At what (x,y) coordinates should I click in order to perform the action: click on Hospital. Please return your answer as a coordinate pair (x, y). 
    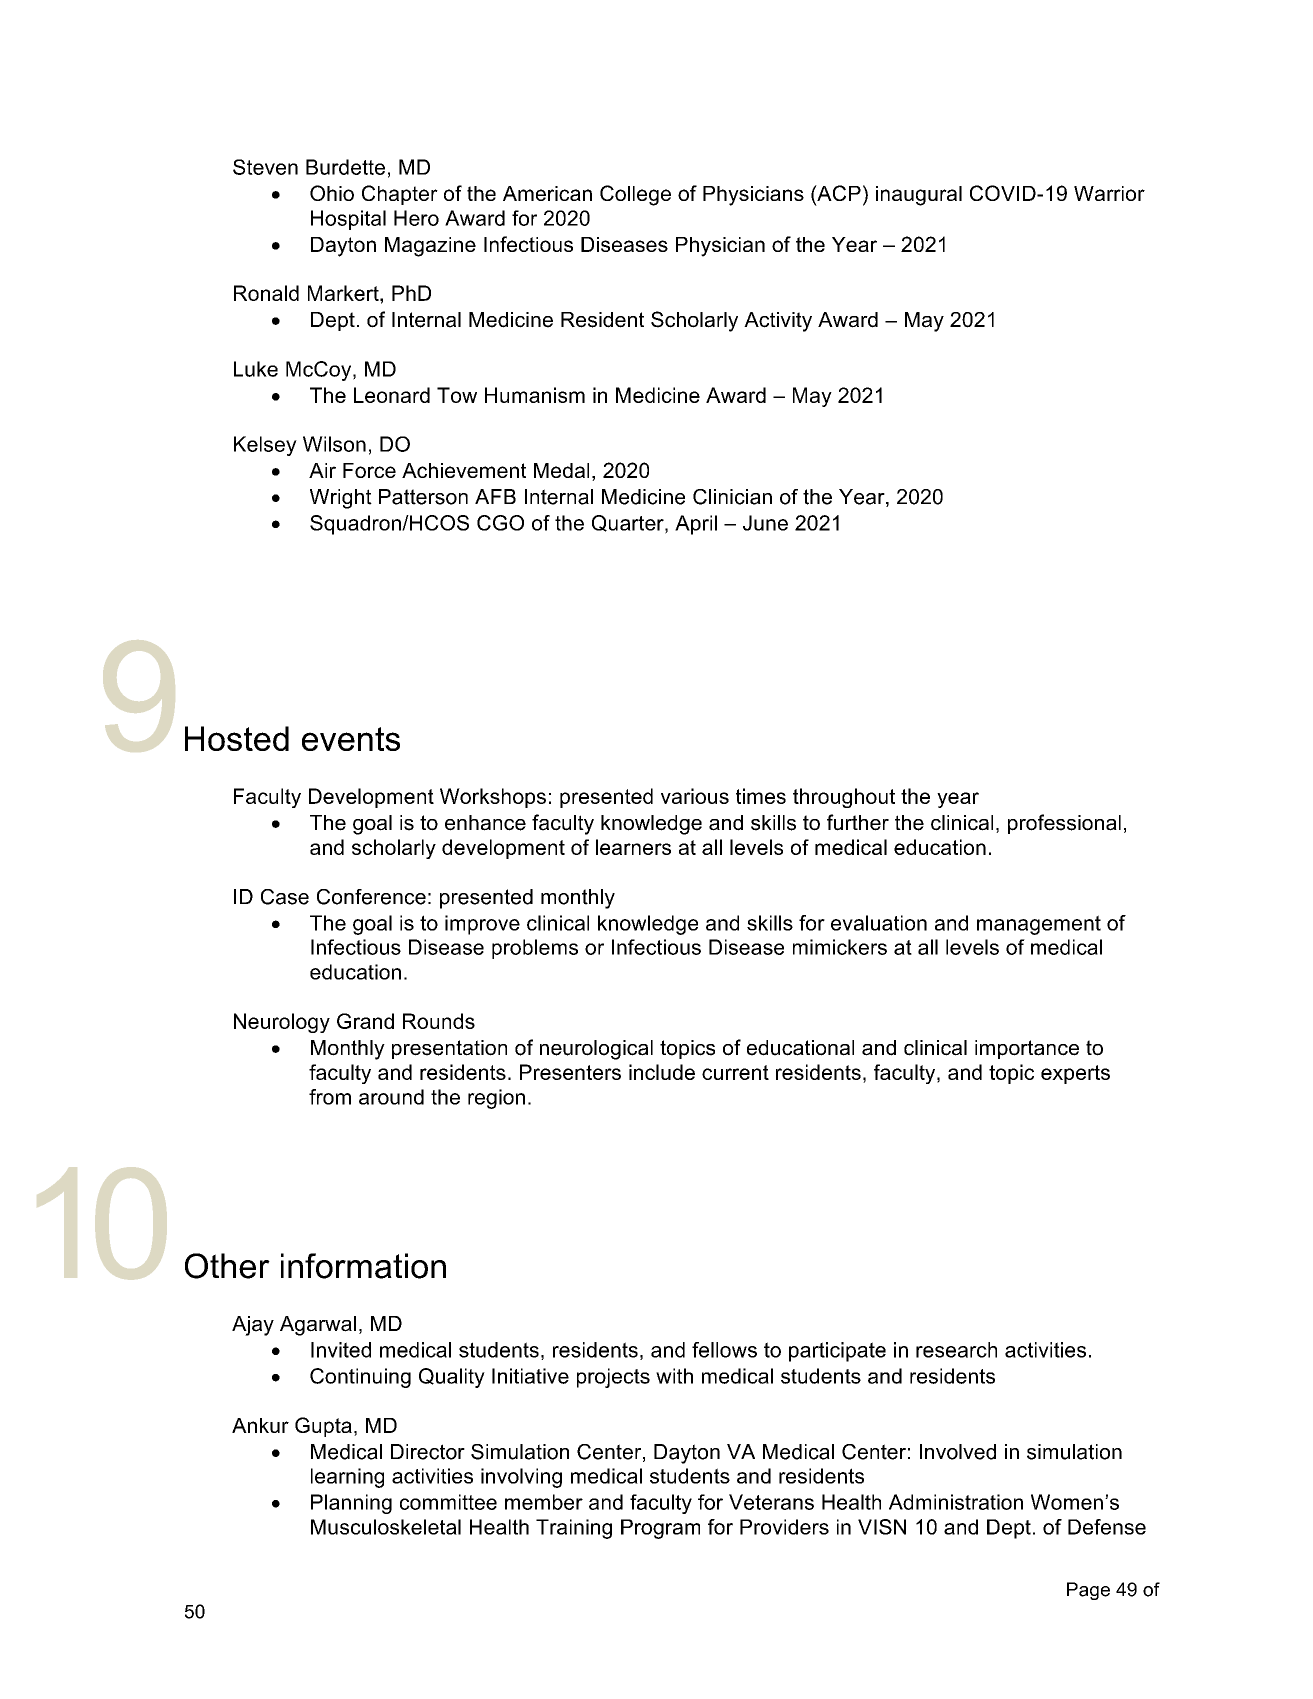
    Looking at the image, I should click on (348, 220).
